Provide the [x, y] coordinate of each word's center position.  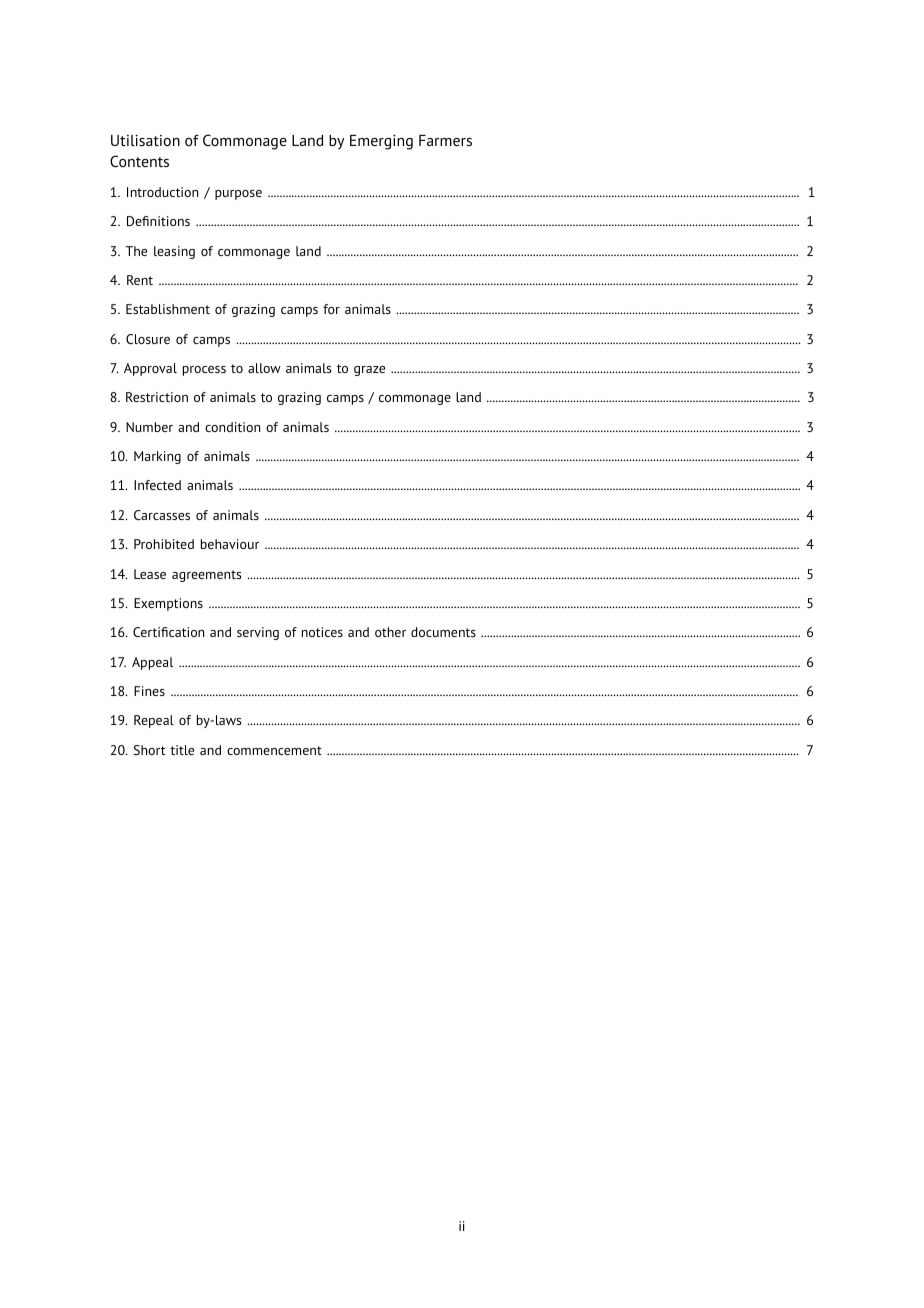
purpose [238, 195]
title [182, 750]
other [390, 632]
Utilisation [145, 140]
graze [369, 371]
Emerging [381, 142]
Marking [157, 457]
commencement [274, 750]
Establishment [168, 309]
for [331, 309]
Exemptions [168, 604]
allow [264, 368]
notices [322, 632]
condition [232, 427]
